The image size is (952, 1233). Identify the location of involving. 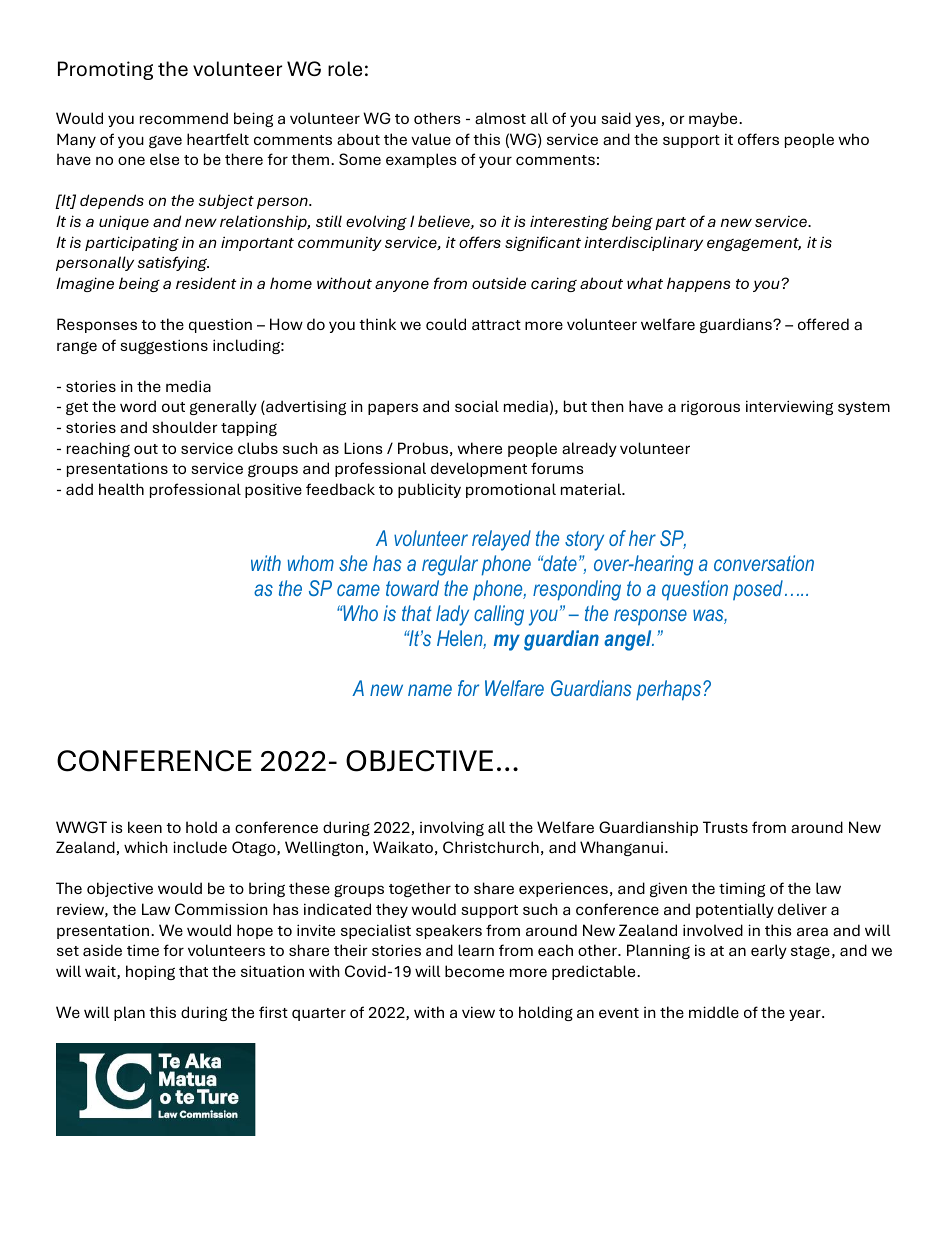
(452, 828).
